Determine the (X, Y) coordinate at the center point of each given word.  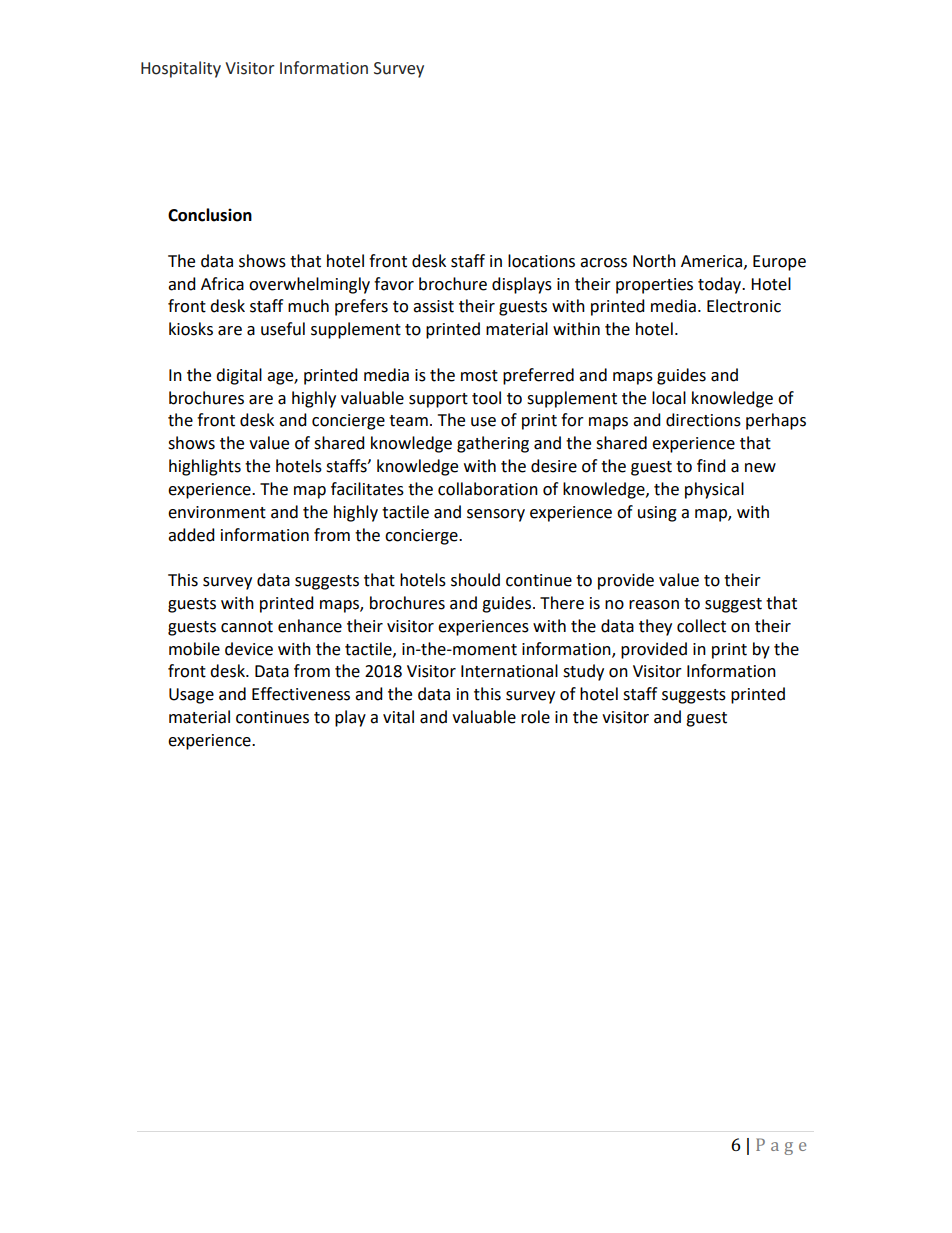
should (475, 580)
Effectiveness (301, 694)
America (713, 262)
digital (239, 376)
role (535, 717)
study (583, 672)
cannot (247, 627)
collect (701, 626)
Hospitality (181, 69)
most (479, 376)
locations (541, 261)
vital (398, 717)
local (669, 398)
